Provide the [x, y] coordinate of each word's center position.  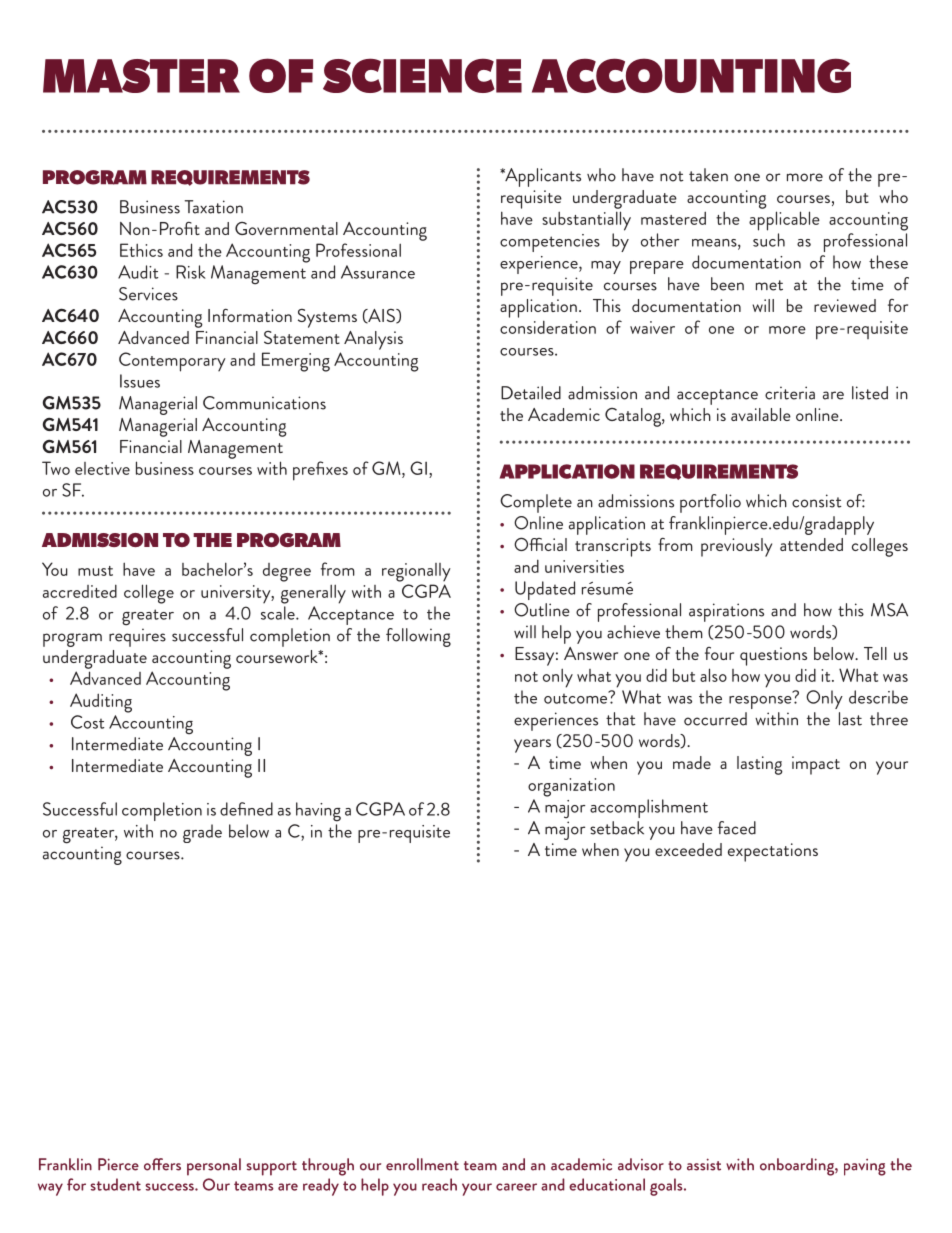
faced [736, 828]
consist [817, 501]
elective [102, 468]
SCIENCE [422, 75]
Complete [536, 503]
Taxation [213, 207]
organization [571, 787]
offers [162, 1164]
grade [202, 833]
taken [708, 175]
